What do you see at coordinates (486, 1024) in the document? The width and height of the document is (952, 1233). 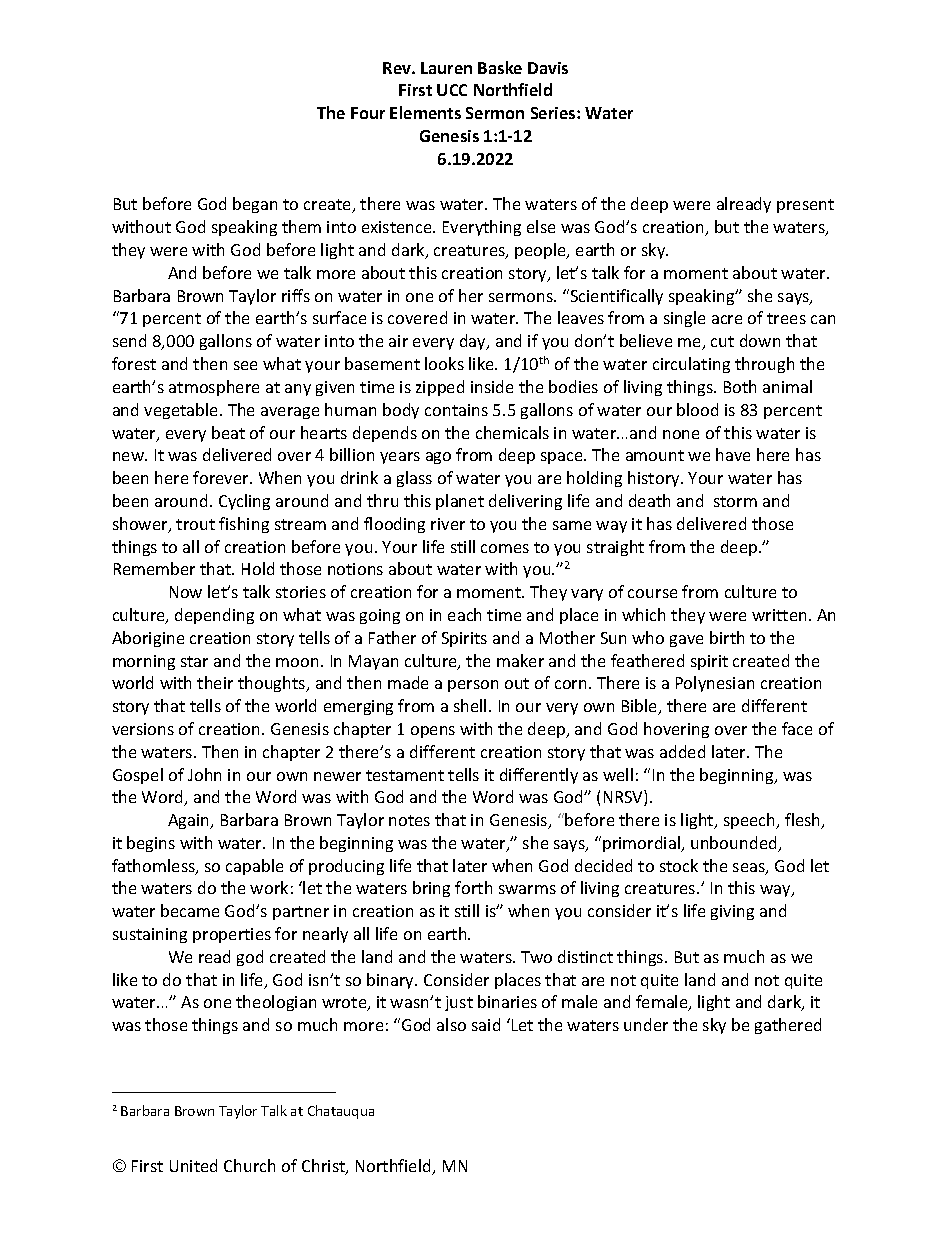 I see `said` at bounding box center [486, 1024].
